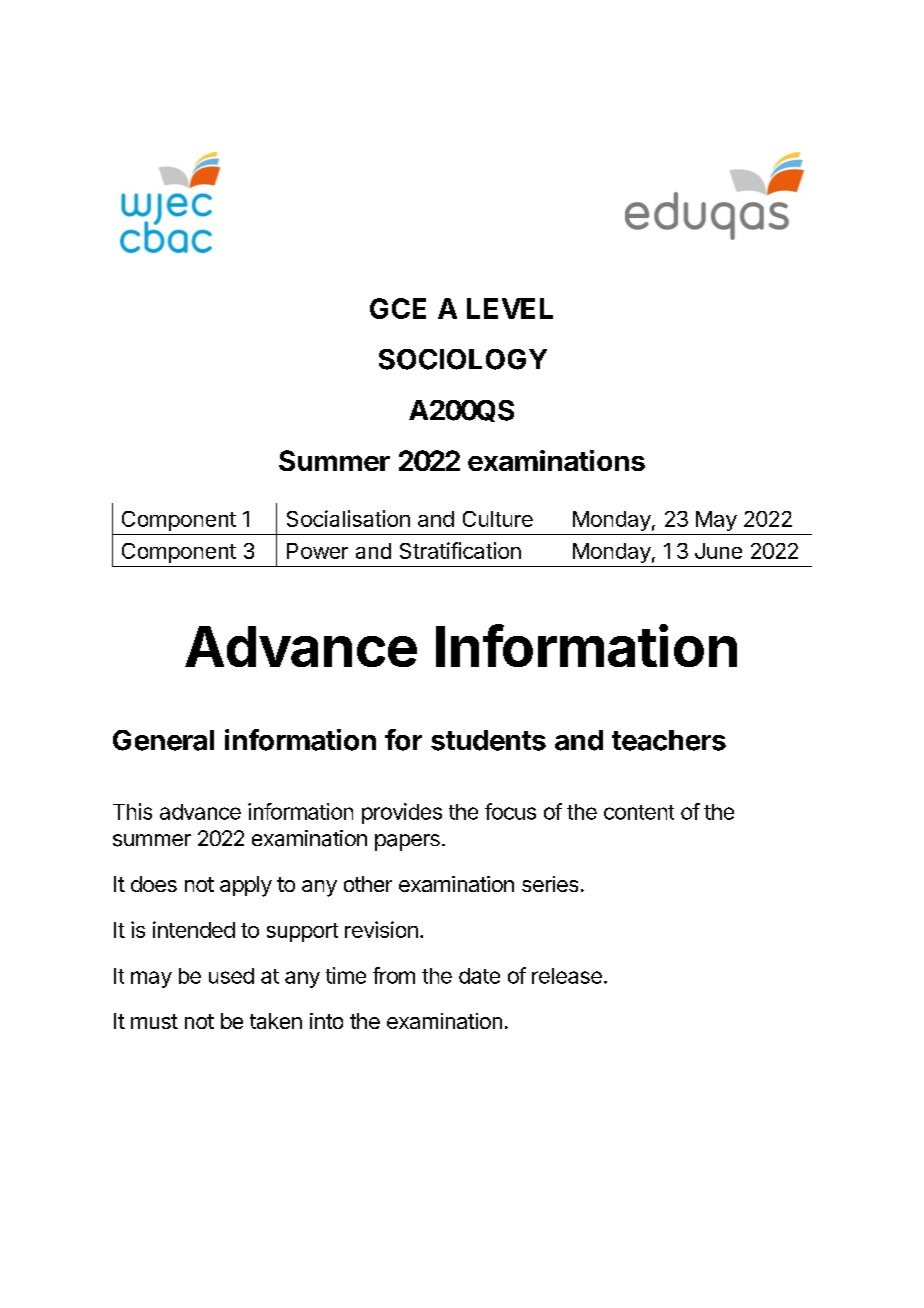 The width and height of the screenshot is (924, 1308). I want to click on students, so click(488, 740).
